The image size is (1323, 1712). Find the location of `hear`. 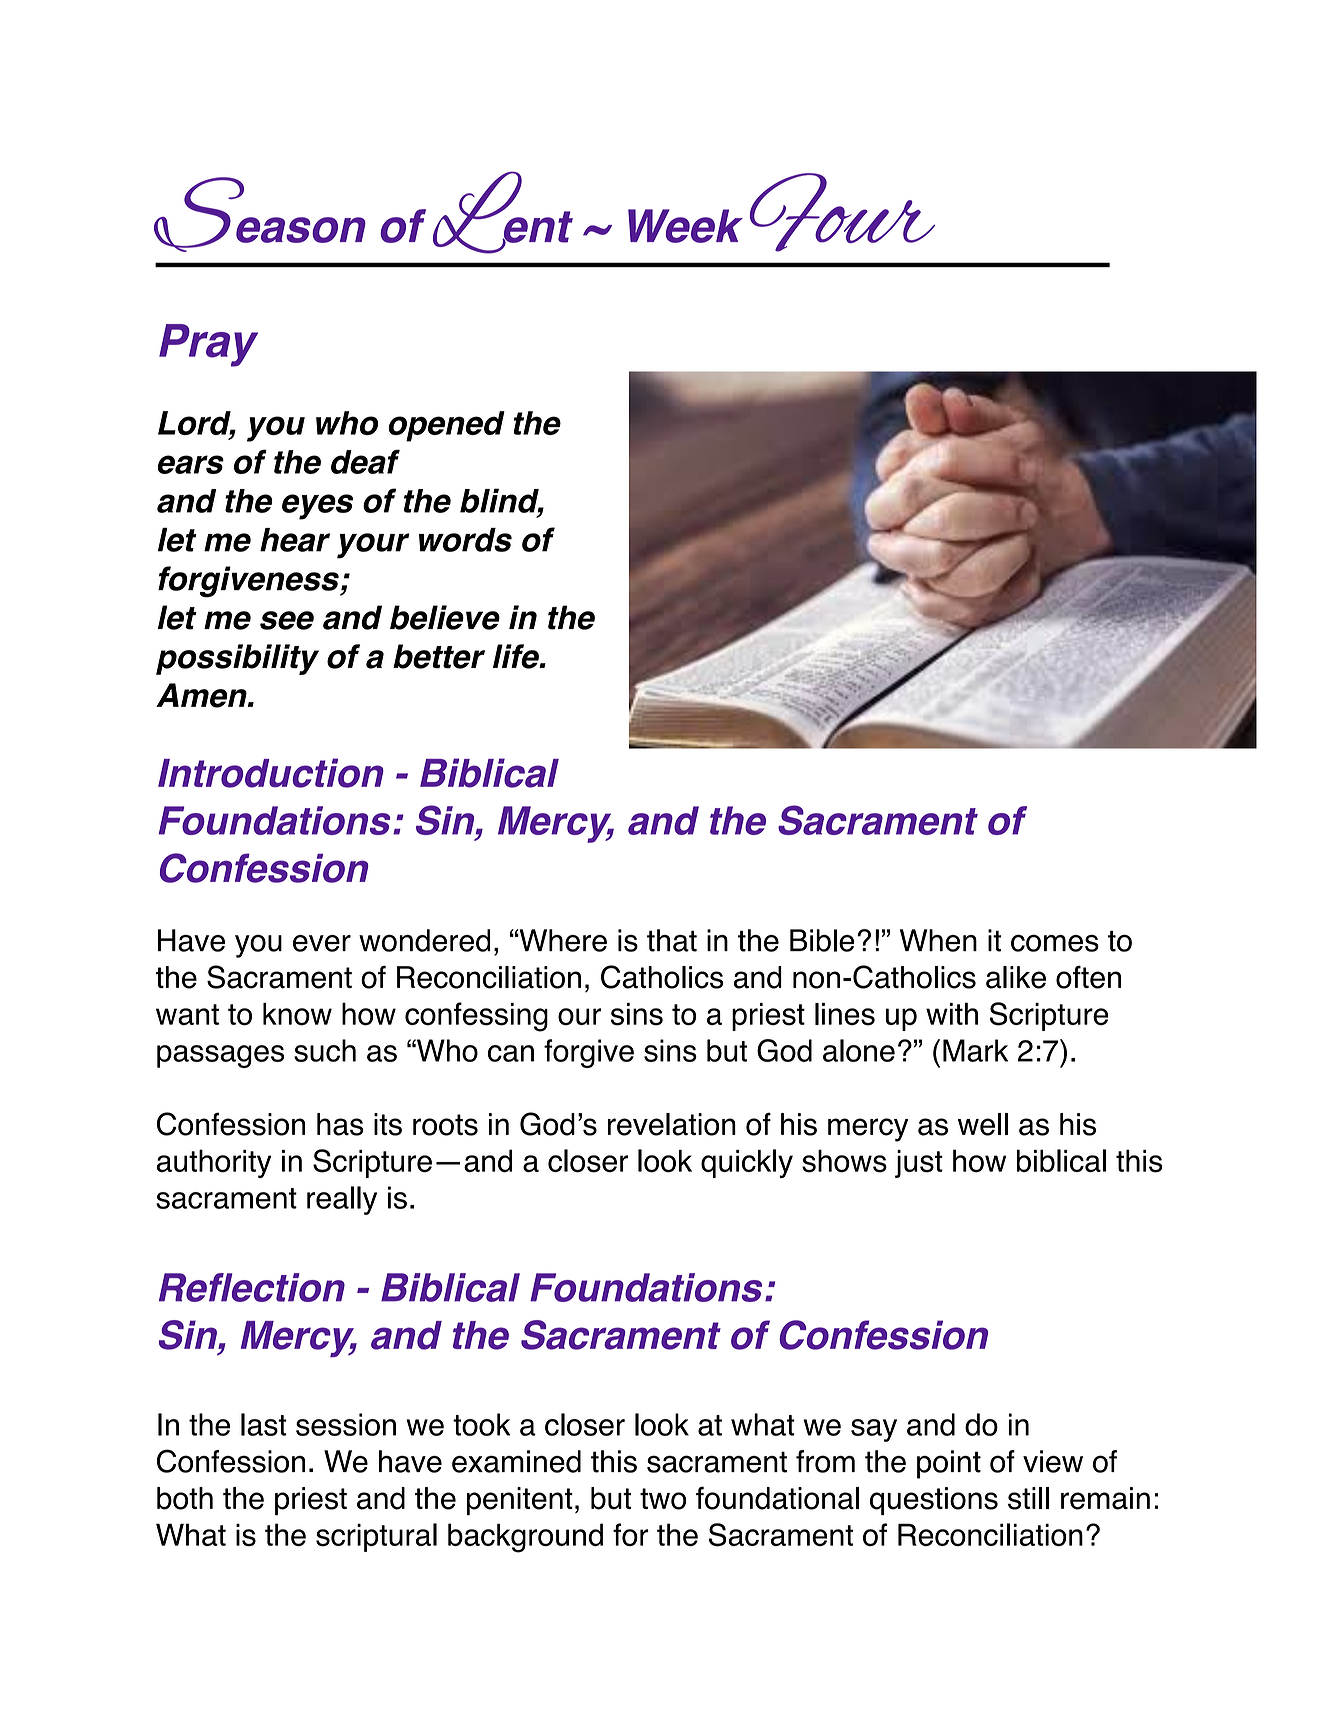

hear is located at coordinates (295, 540).
